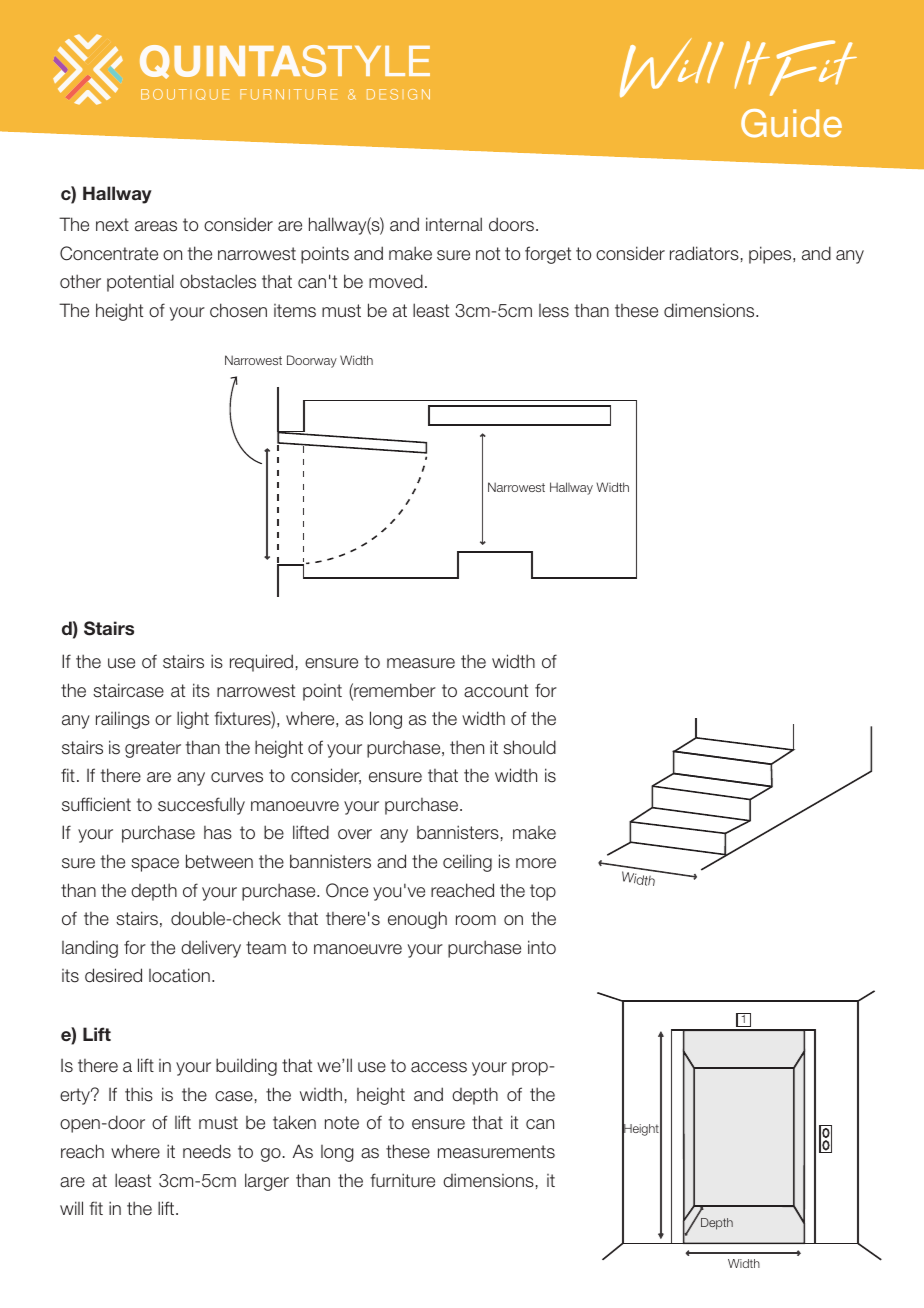  What do you see at coordinates (402, 1180) in the page?
I see `furniture` at bounding box center [402, 1180].
